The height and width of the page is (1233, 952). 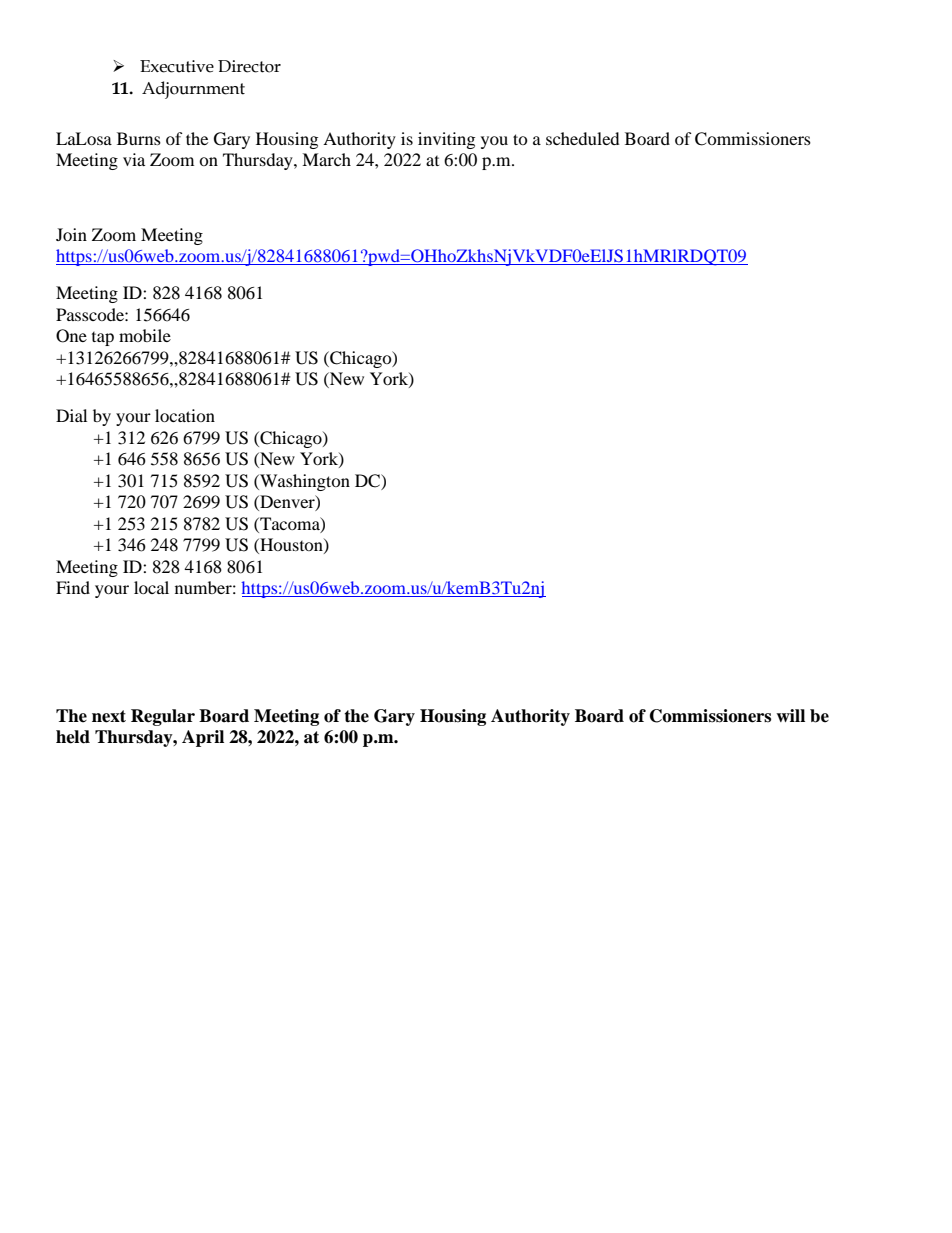 I want to click on Adjournment, so click(x=193, y=90).
